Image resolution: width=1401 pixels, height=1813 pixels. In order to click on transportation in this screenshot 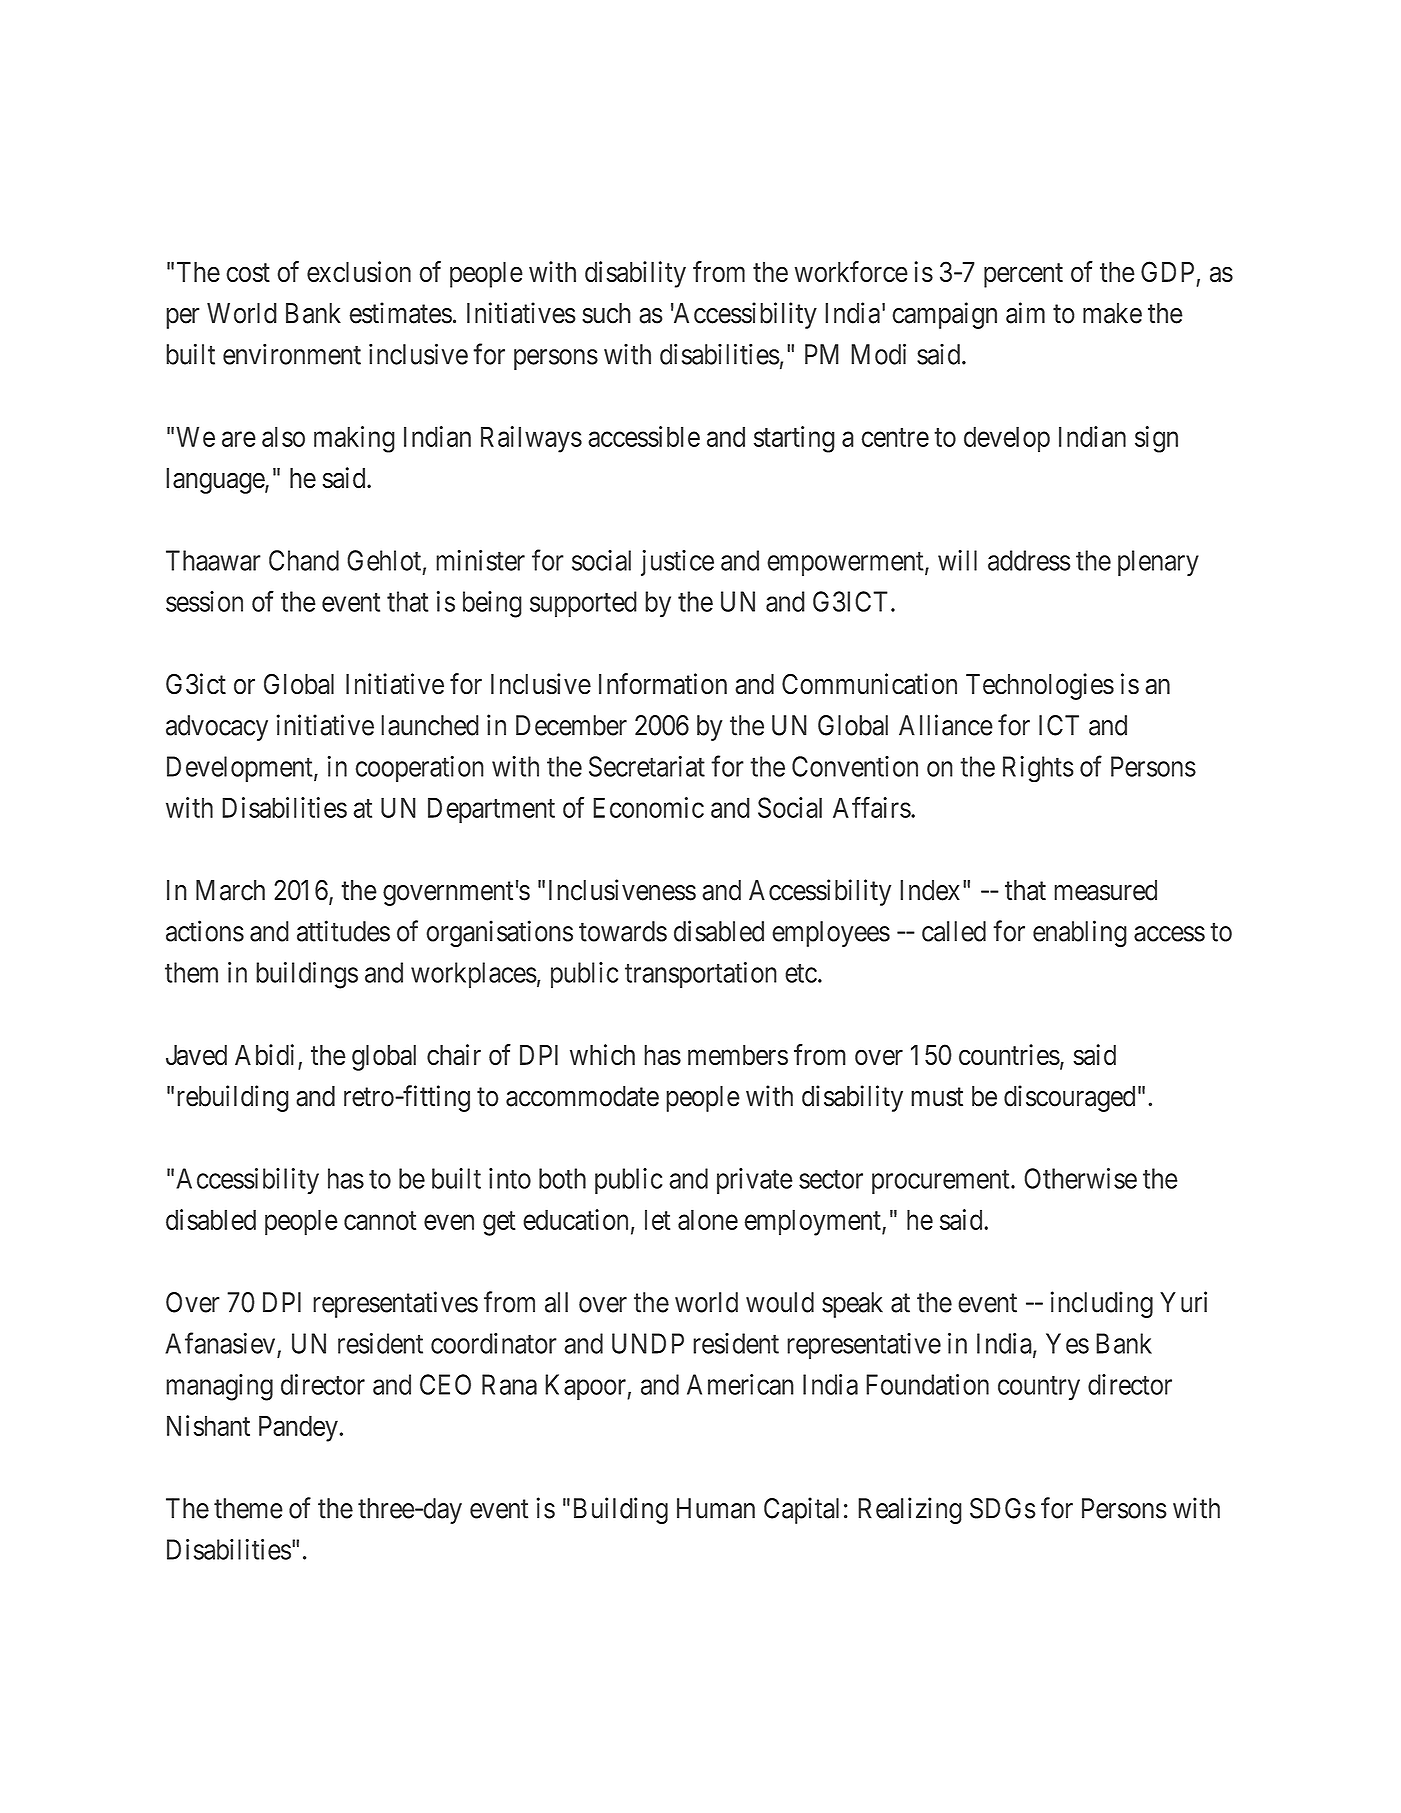, I will do `click(701, 975)`.
